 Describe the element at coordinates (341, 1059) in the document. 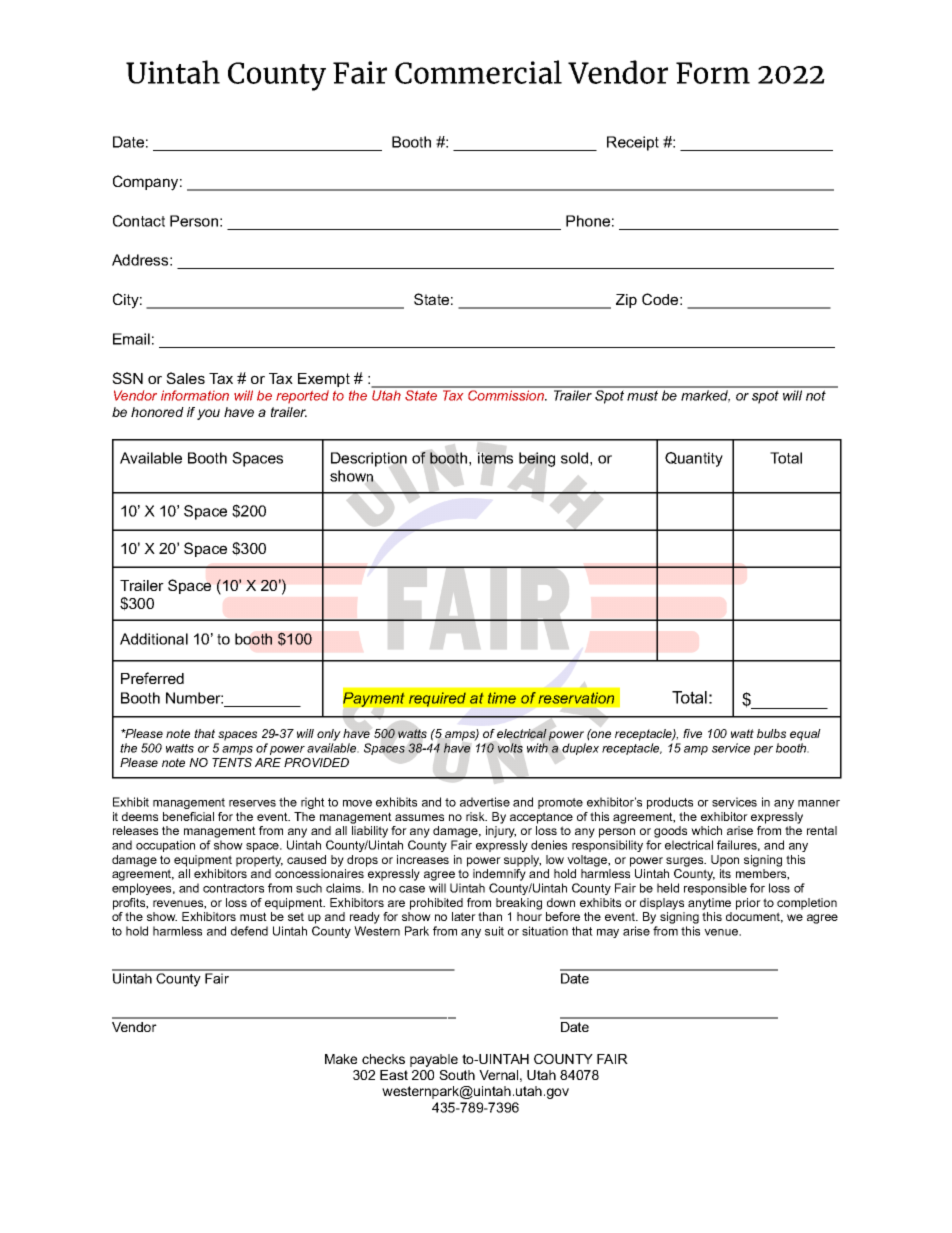

I see `Make` at that location.
